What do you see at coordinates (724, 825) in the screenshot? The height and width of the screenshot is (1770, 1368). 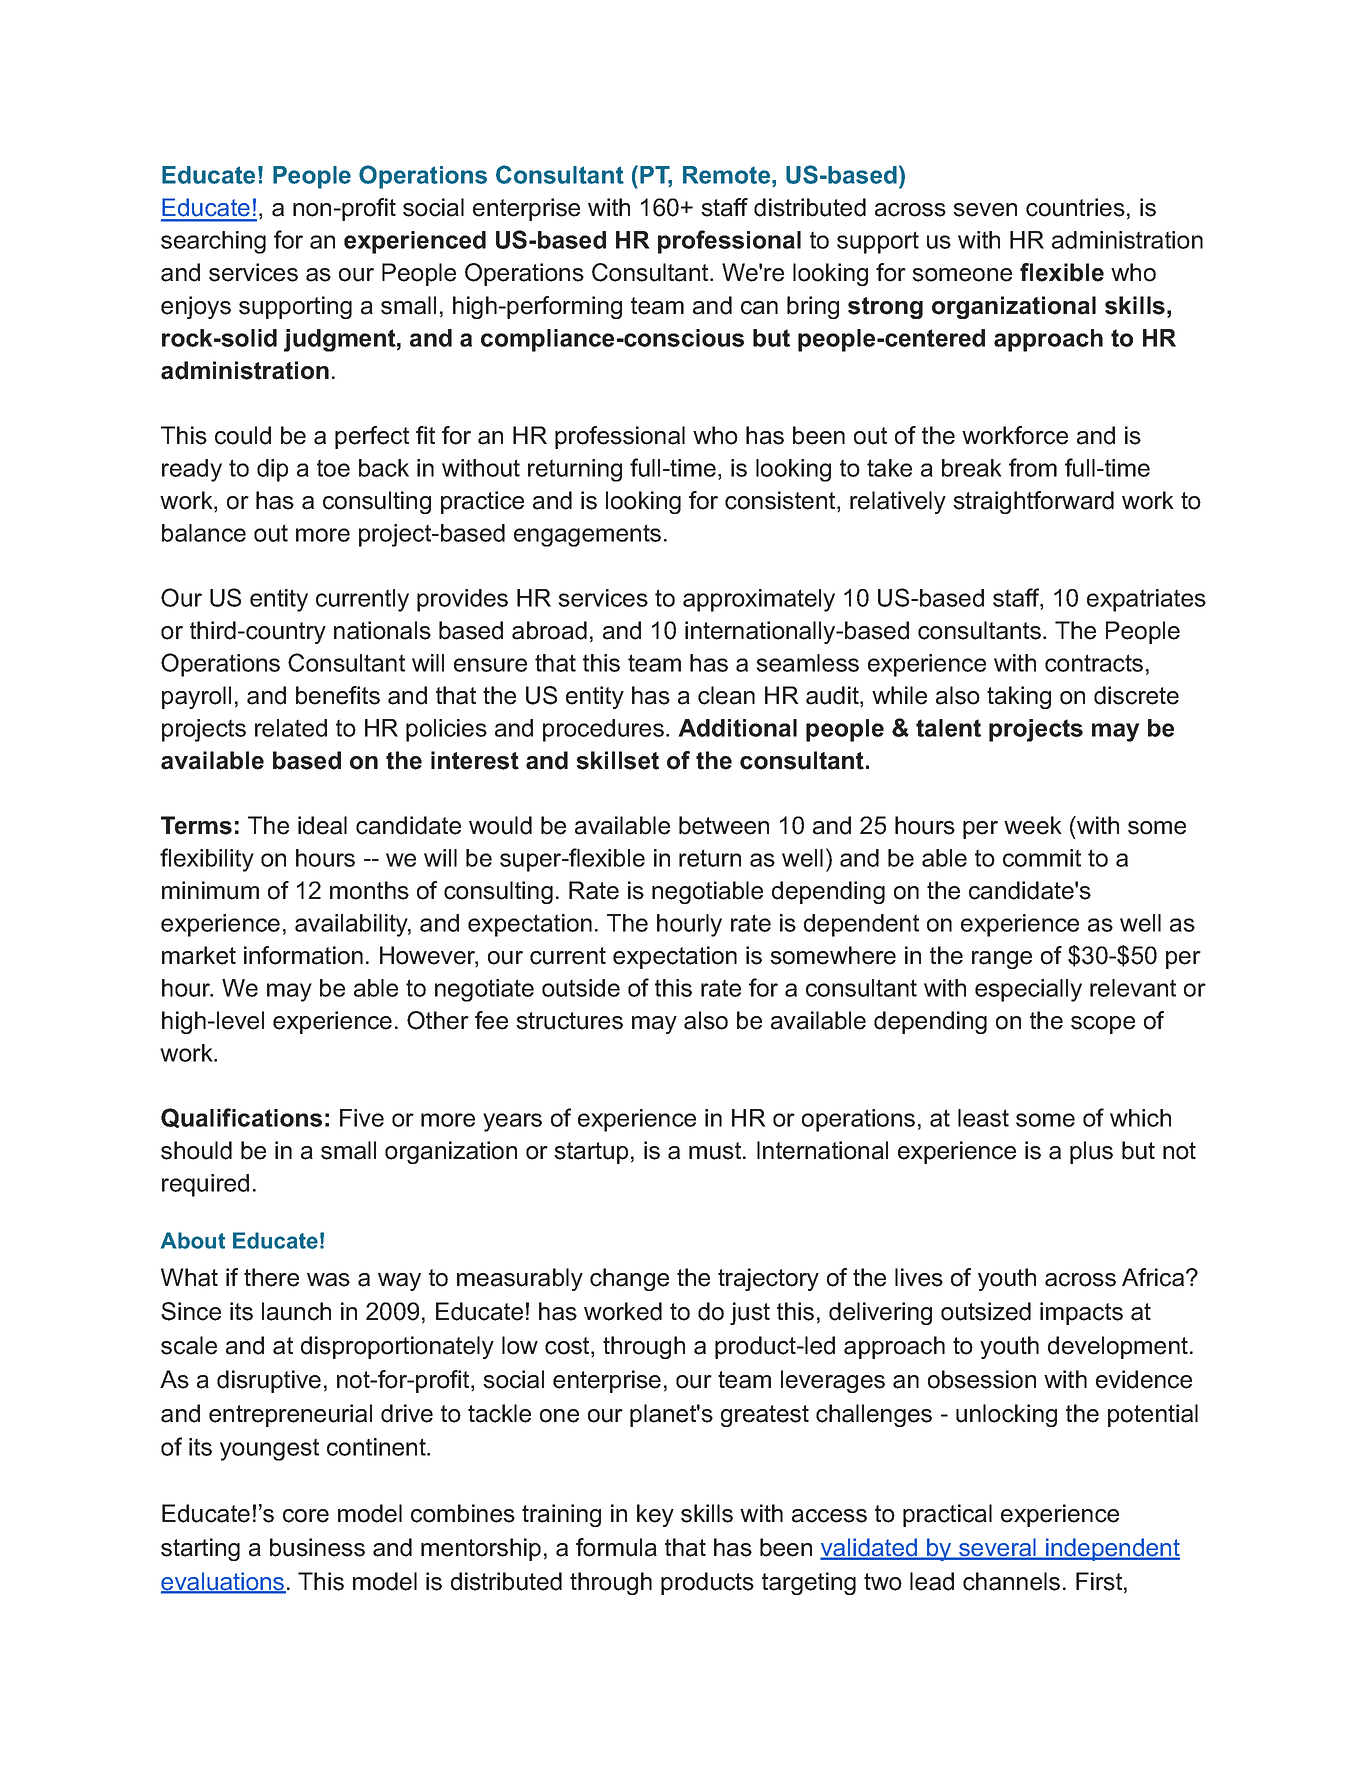 I see `between` at bounding box center [724, 825].
